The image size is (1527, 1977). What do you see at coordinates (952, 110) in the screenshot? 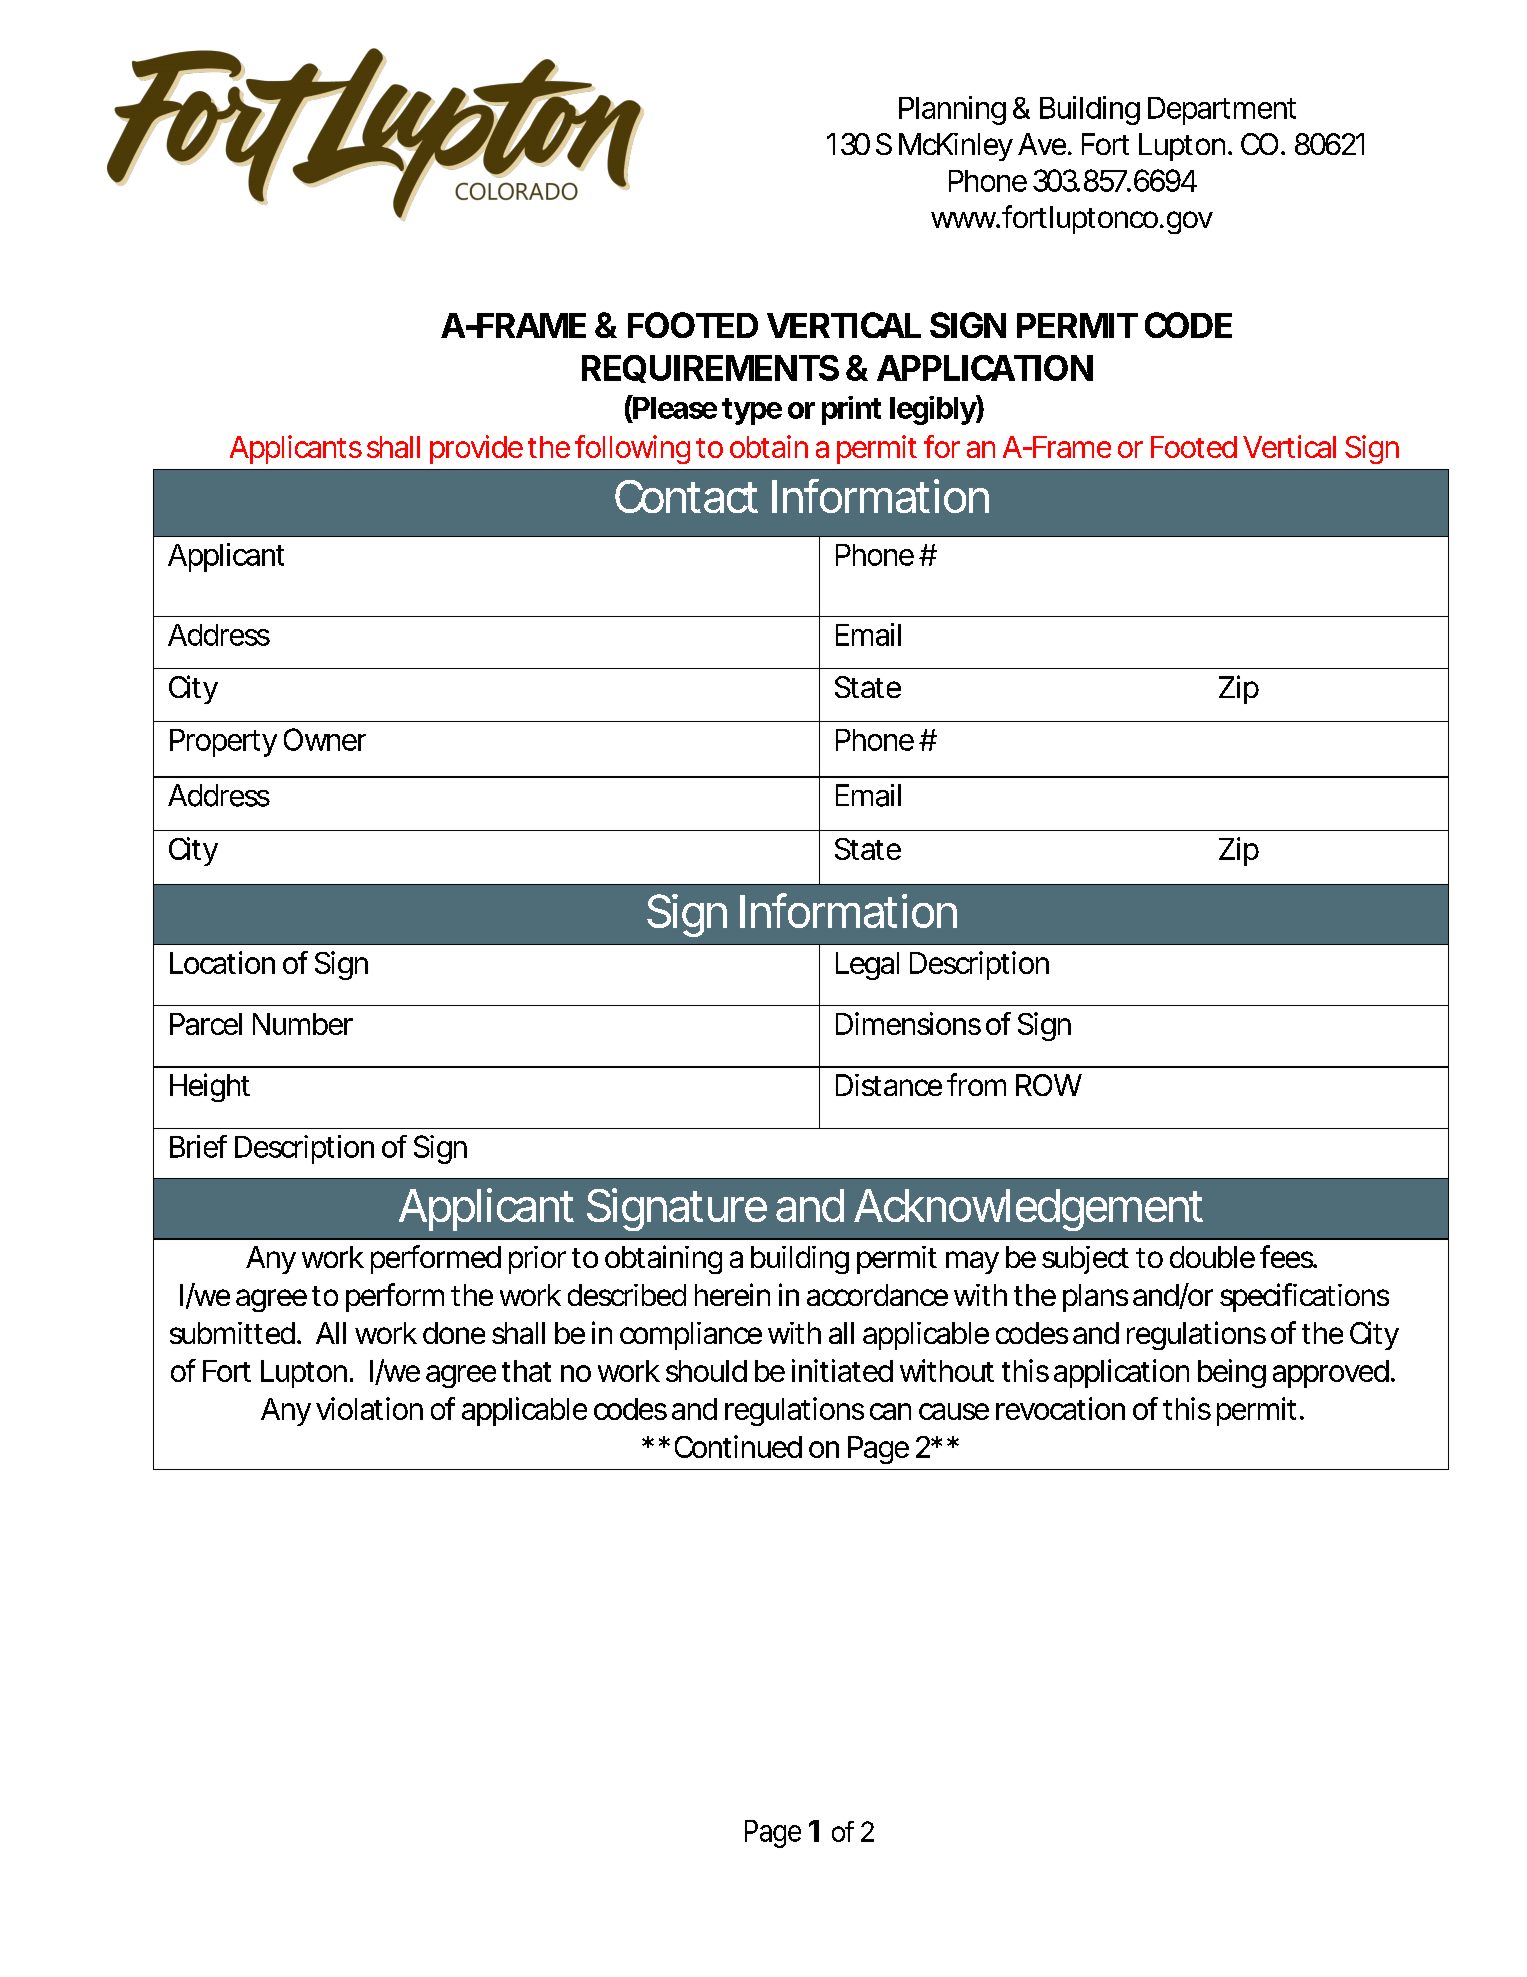
I see `Planning` at bounding box center [952, 110].
